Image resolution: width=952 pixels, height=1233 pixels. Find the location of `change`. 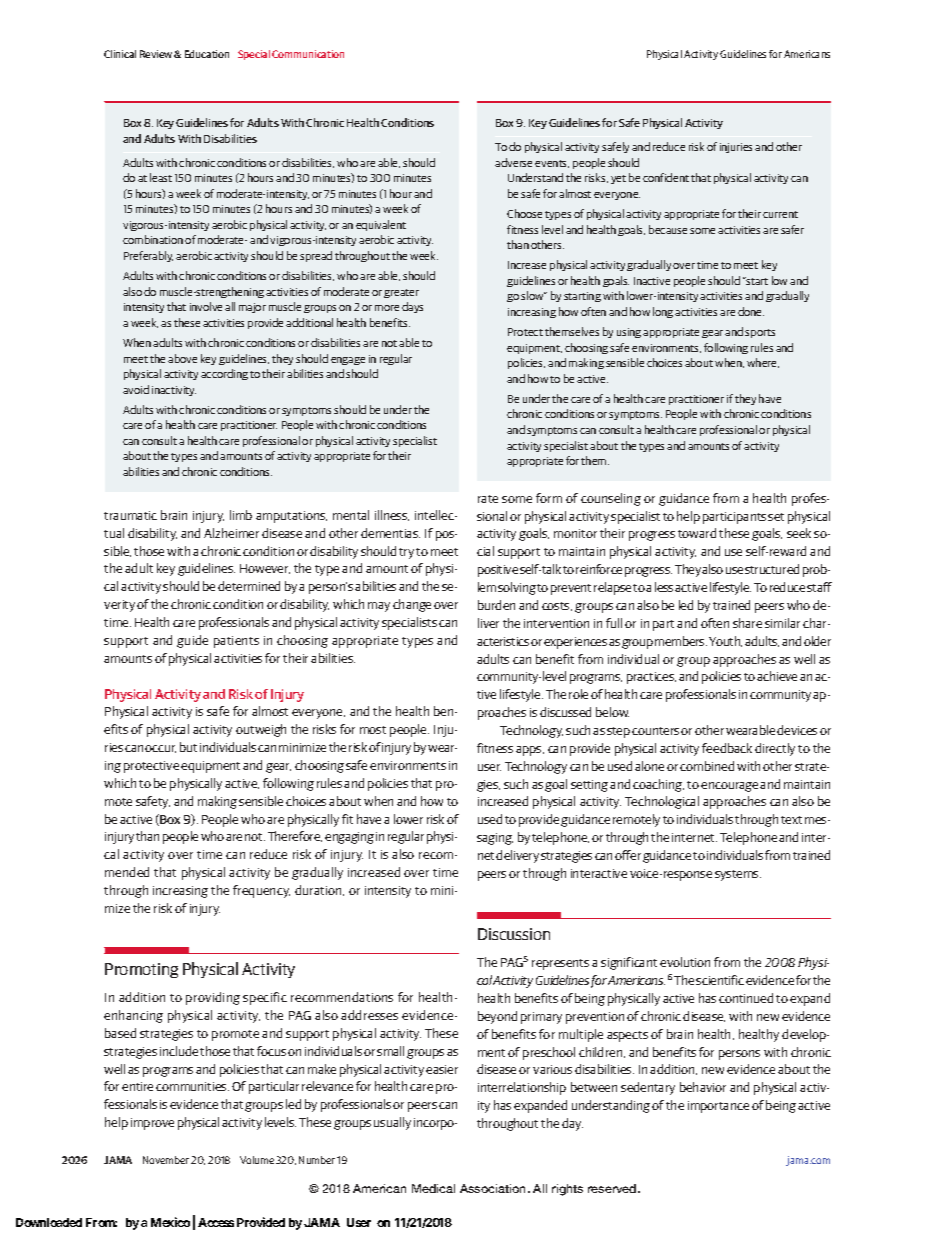

change is located at coordinates (412, 605).
